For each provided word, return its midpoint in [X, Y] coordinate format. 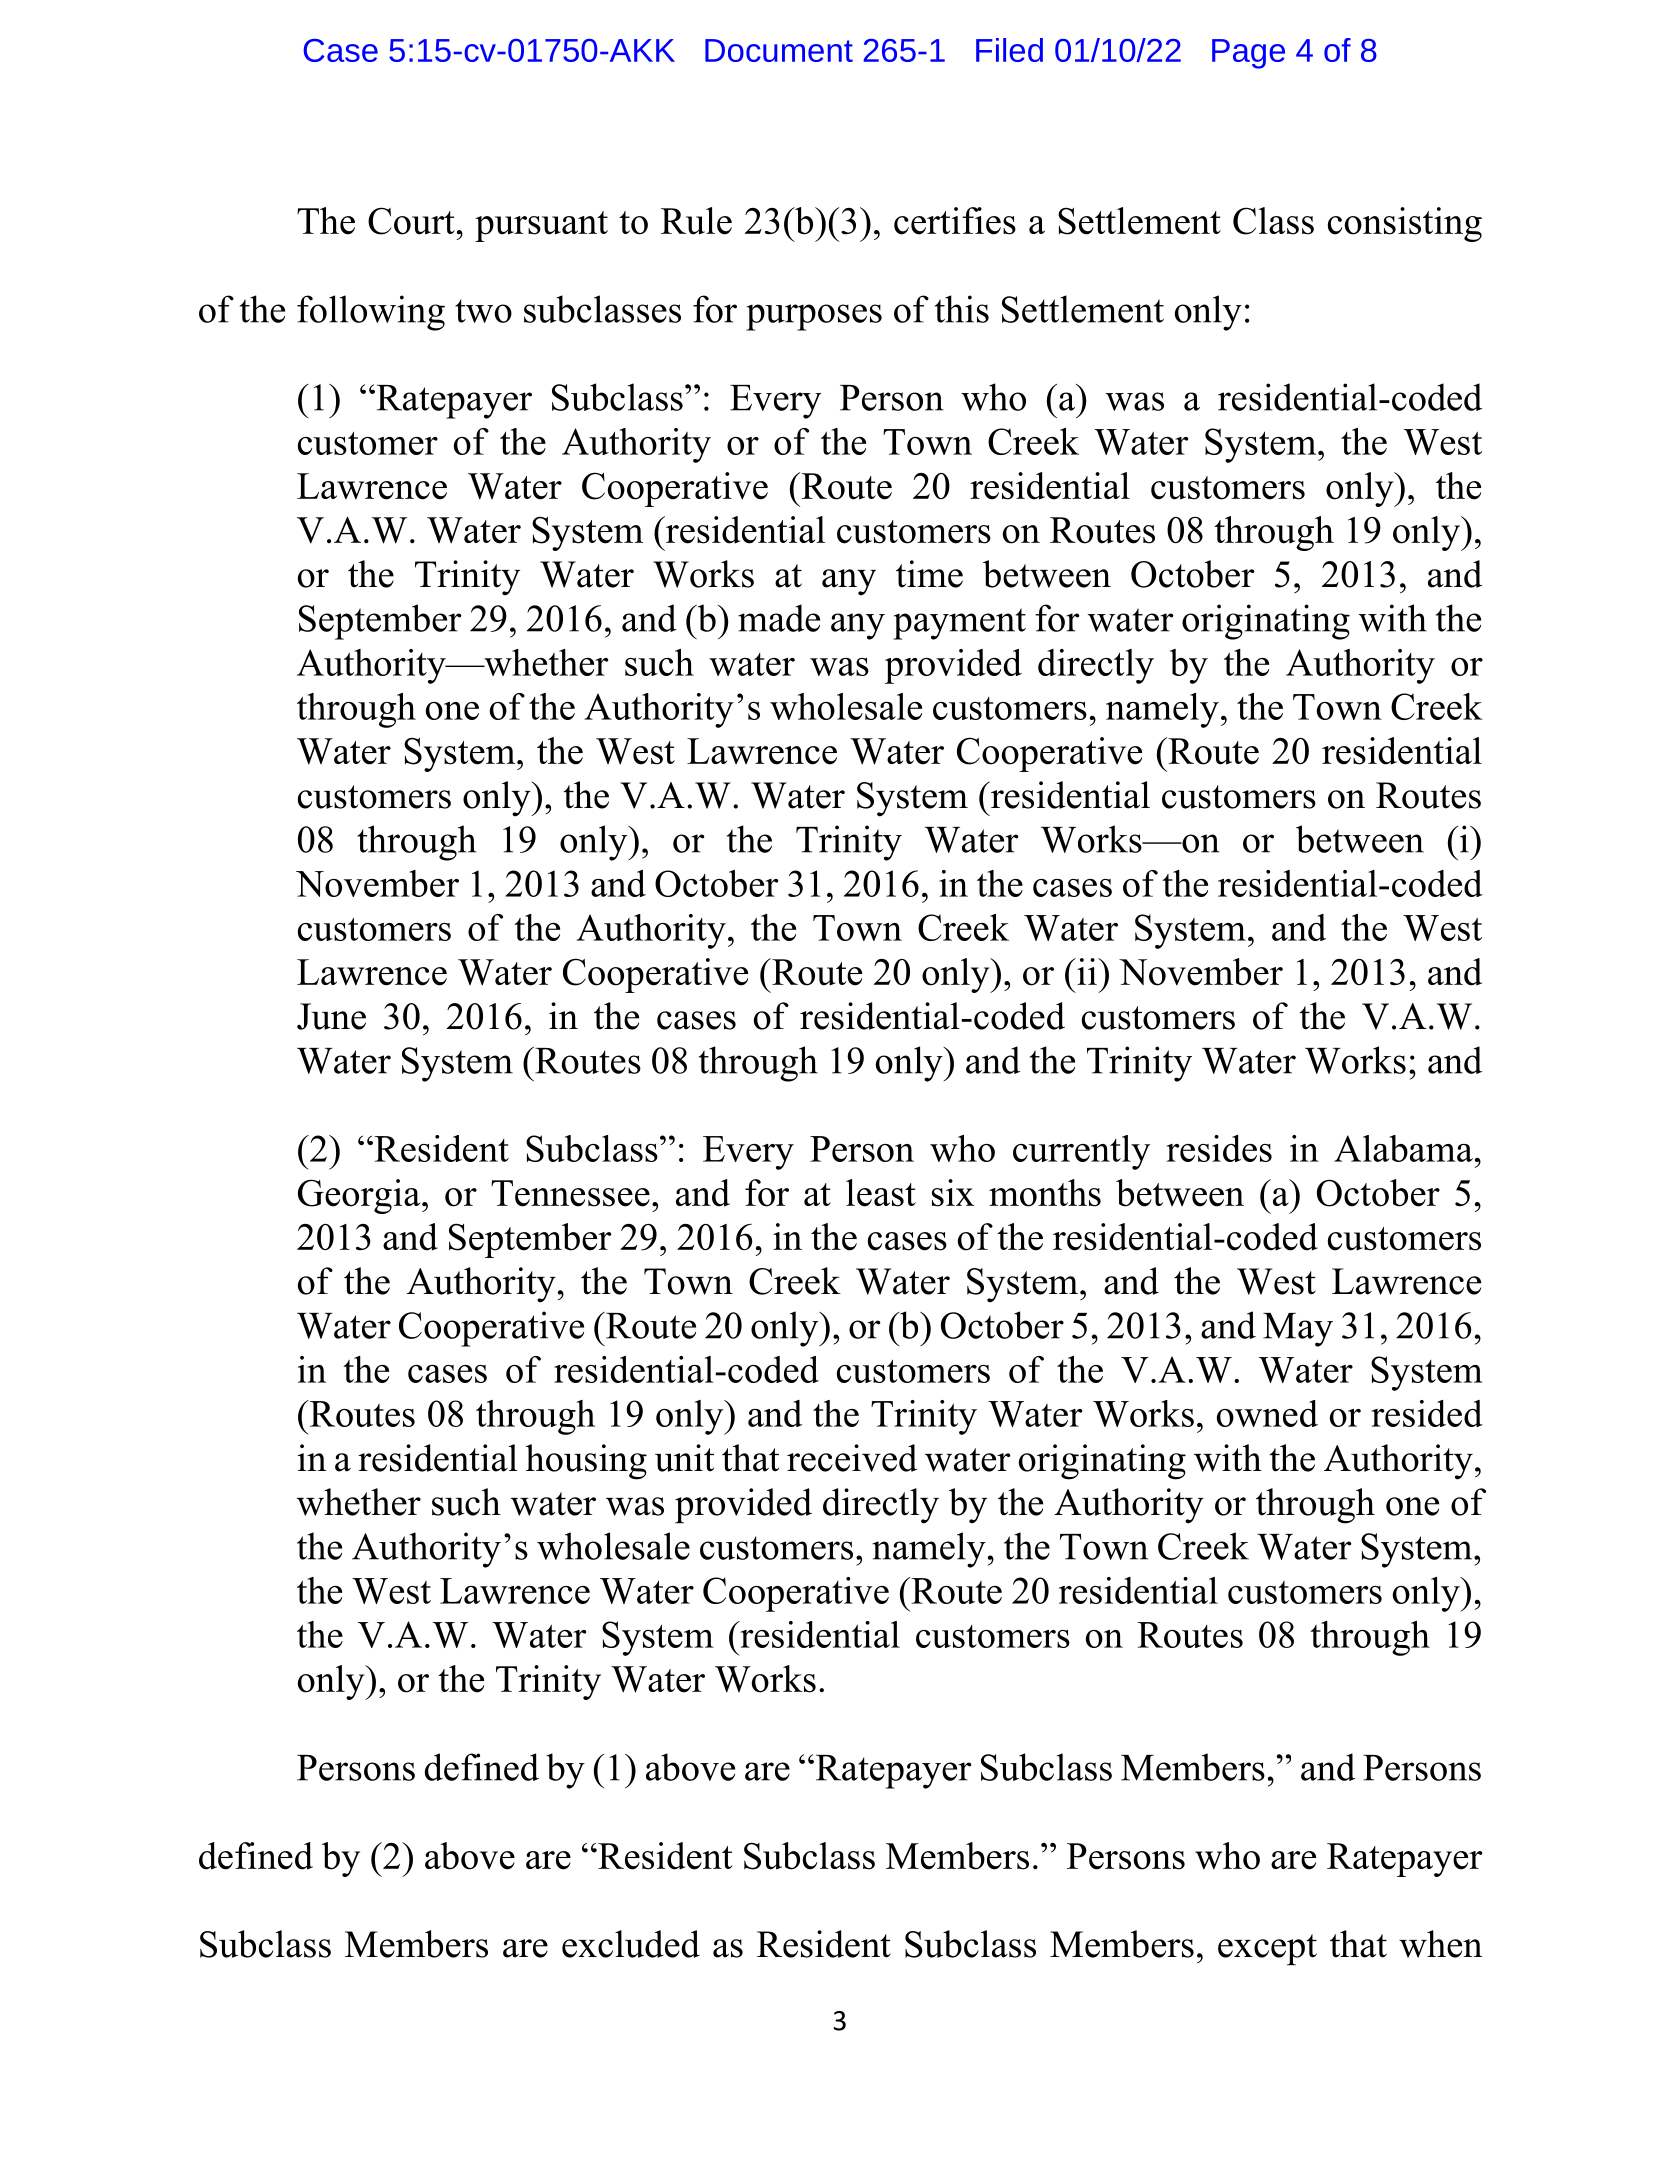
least [881, 1193]
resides [1219, 1148]
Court [411, 221]
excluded [631, 1944]
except [1267, 1950]
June [331, 1016]
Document [779, 50]
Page [1248, 54]
